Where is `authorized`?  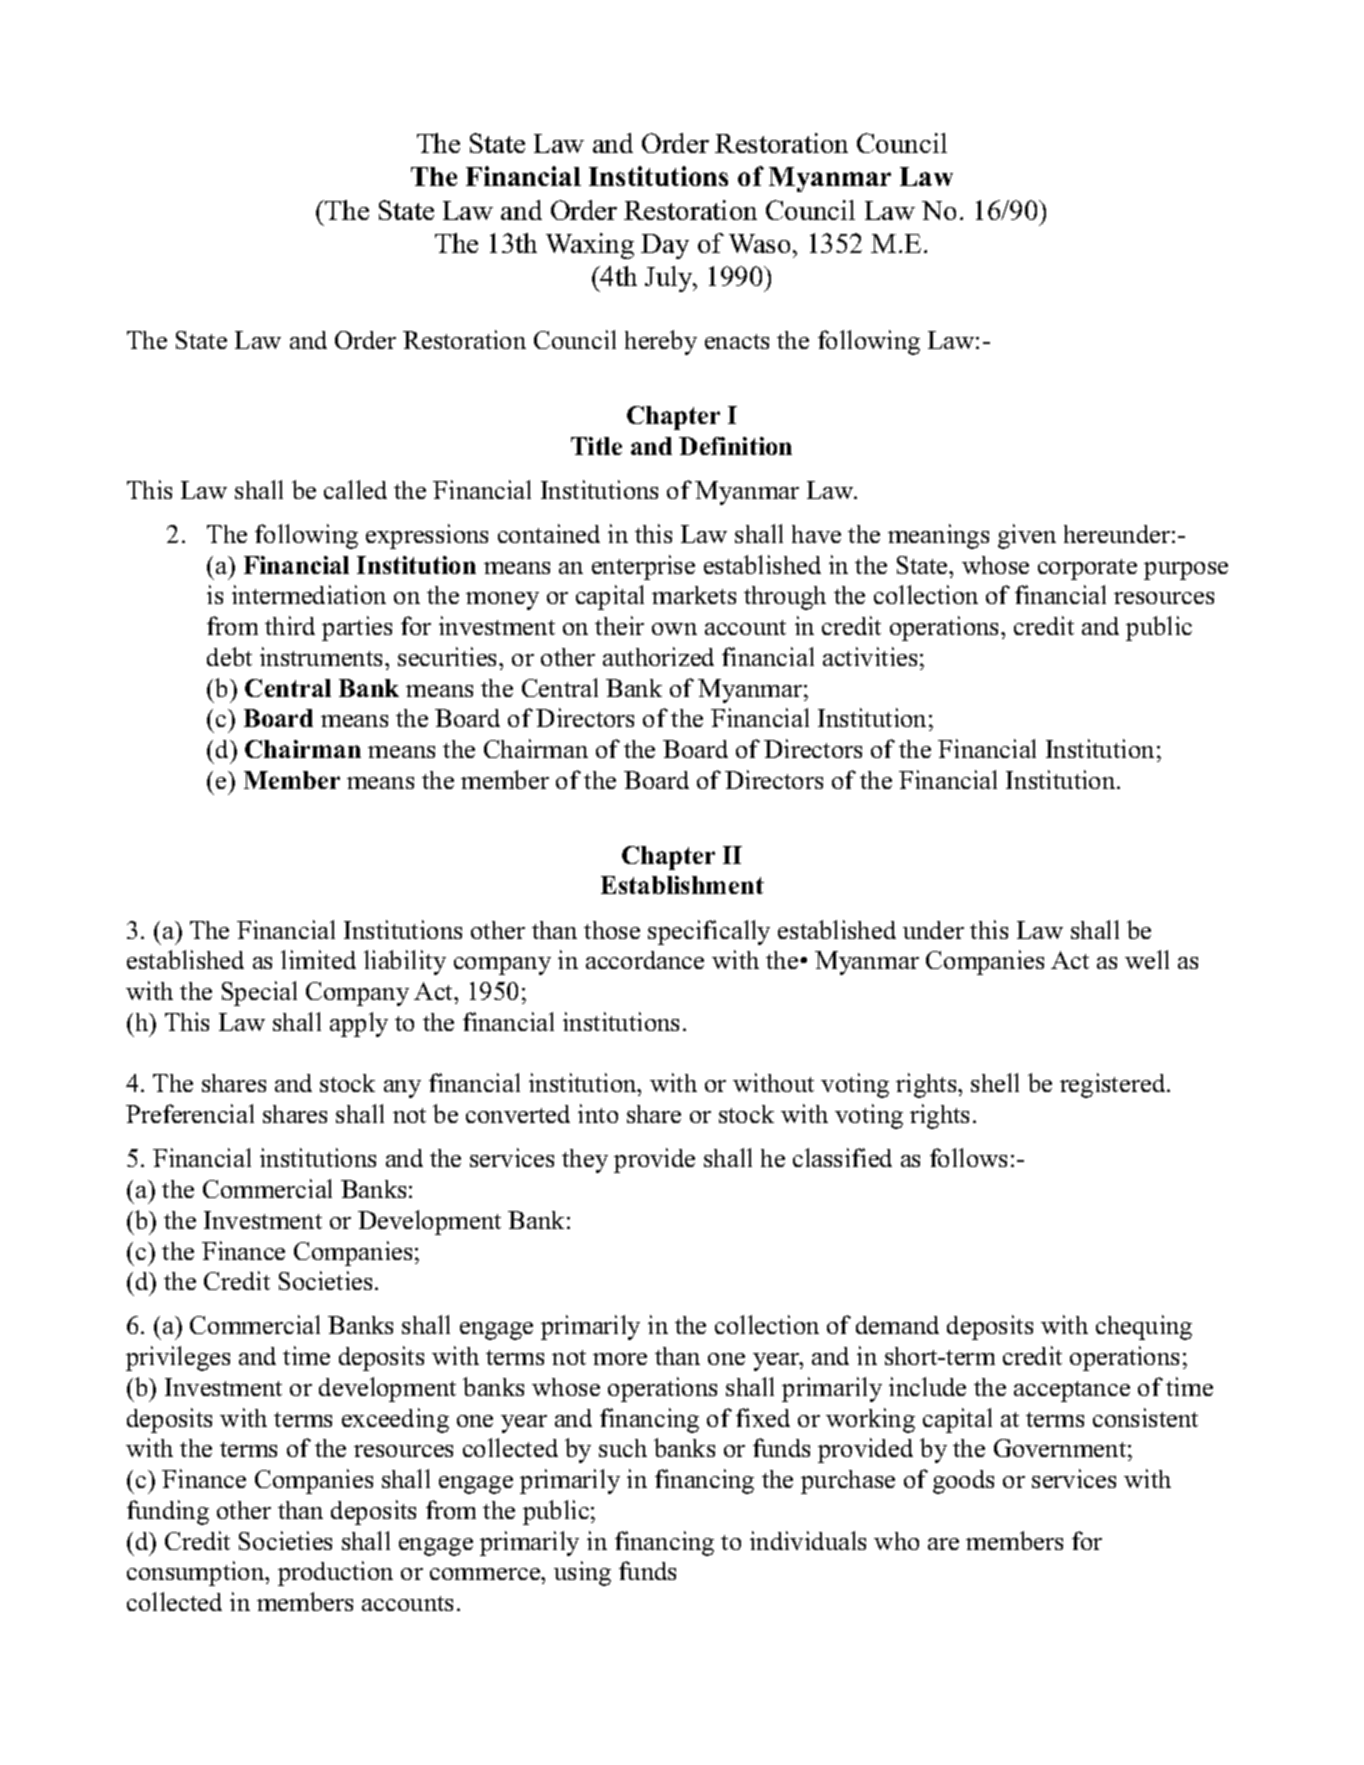 authorized is located at coordinates (658, 656).
